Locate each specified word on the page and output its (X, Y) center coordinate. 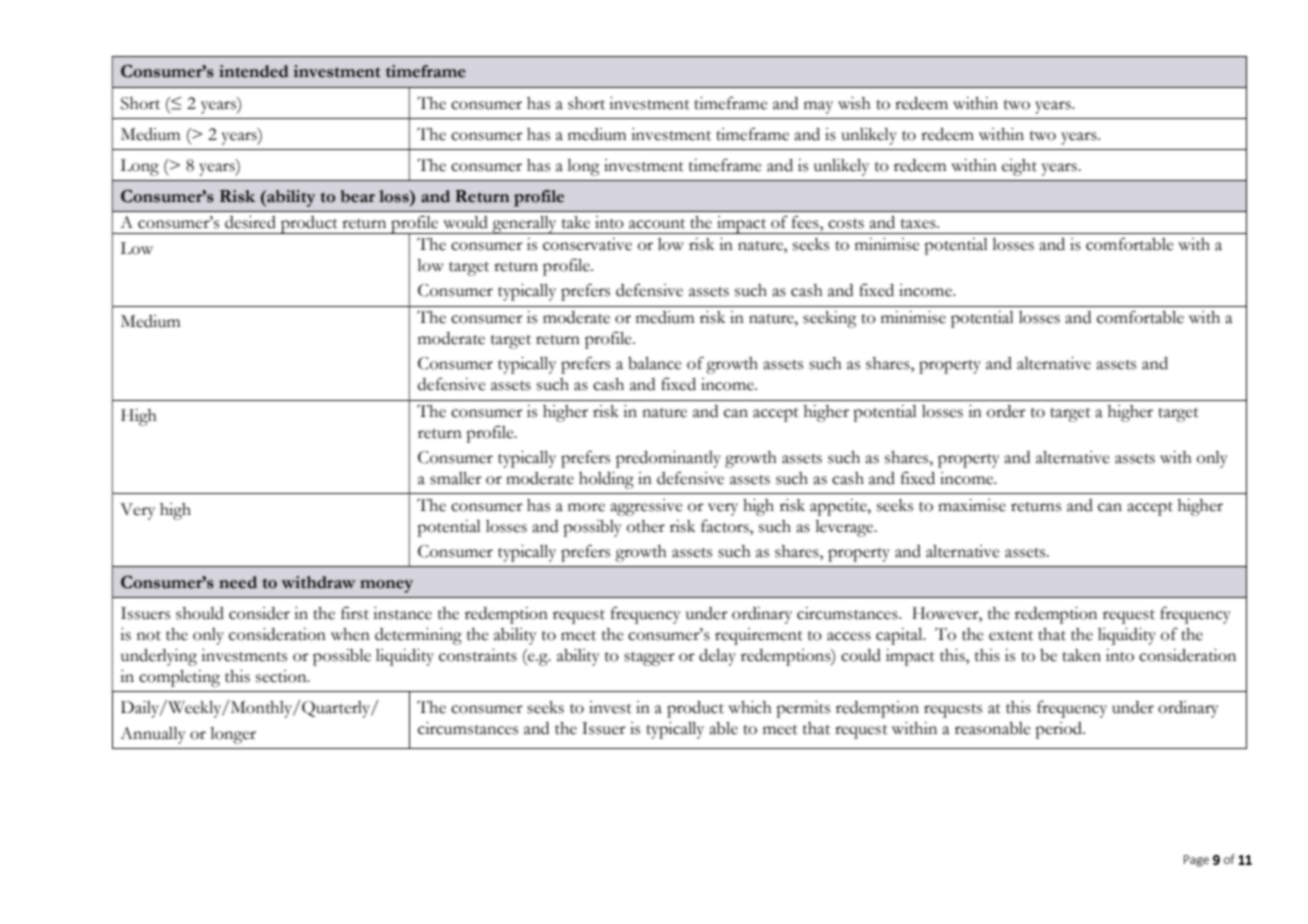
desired (250, 222)
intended (254, 71)
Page (1196, 861)
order (1006, 411)
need (238, 582)
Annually (153, 735)
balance (655, 363)
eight (1019, 167)
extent (1011, 636)
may (818, 107)
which (750, 707)
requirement (759, 636)
